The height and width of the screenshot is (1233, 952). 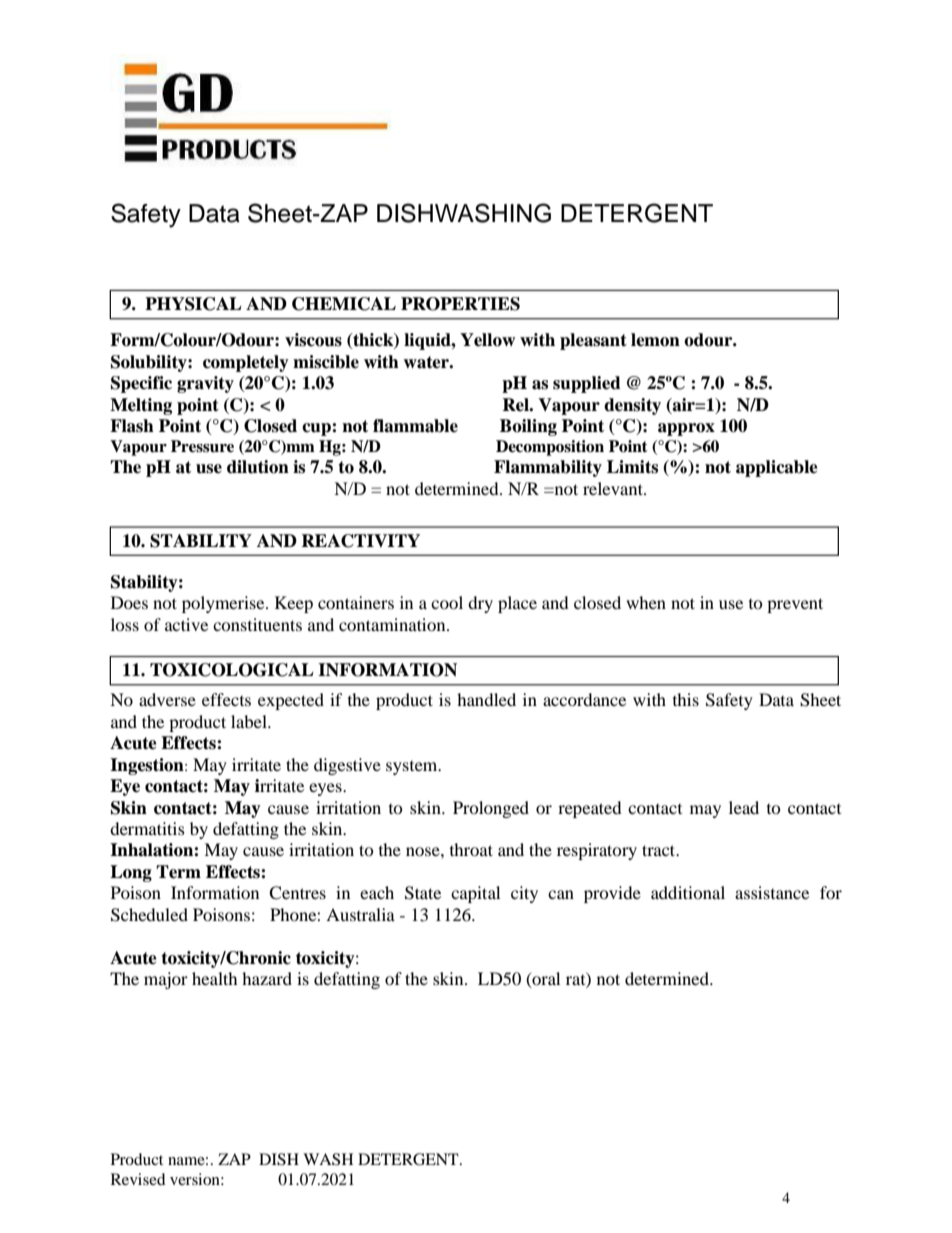 What do you see at coordinates (777, 468) in the screenshot?
I see `applicable` at bounding box center [777, 468].
